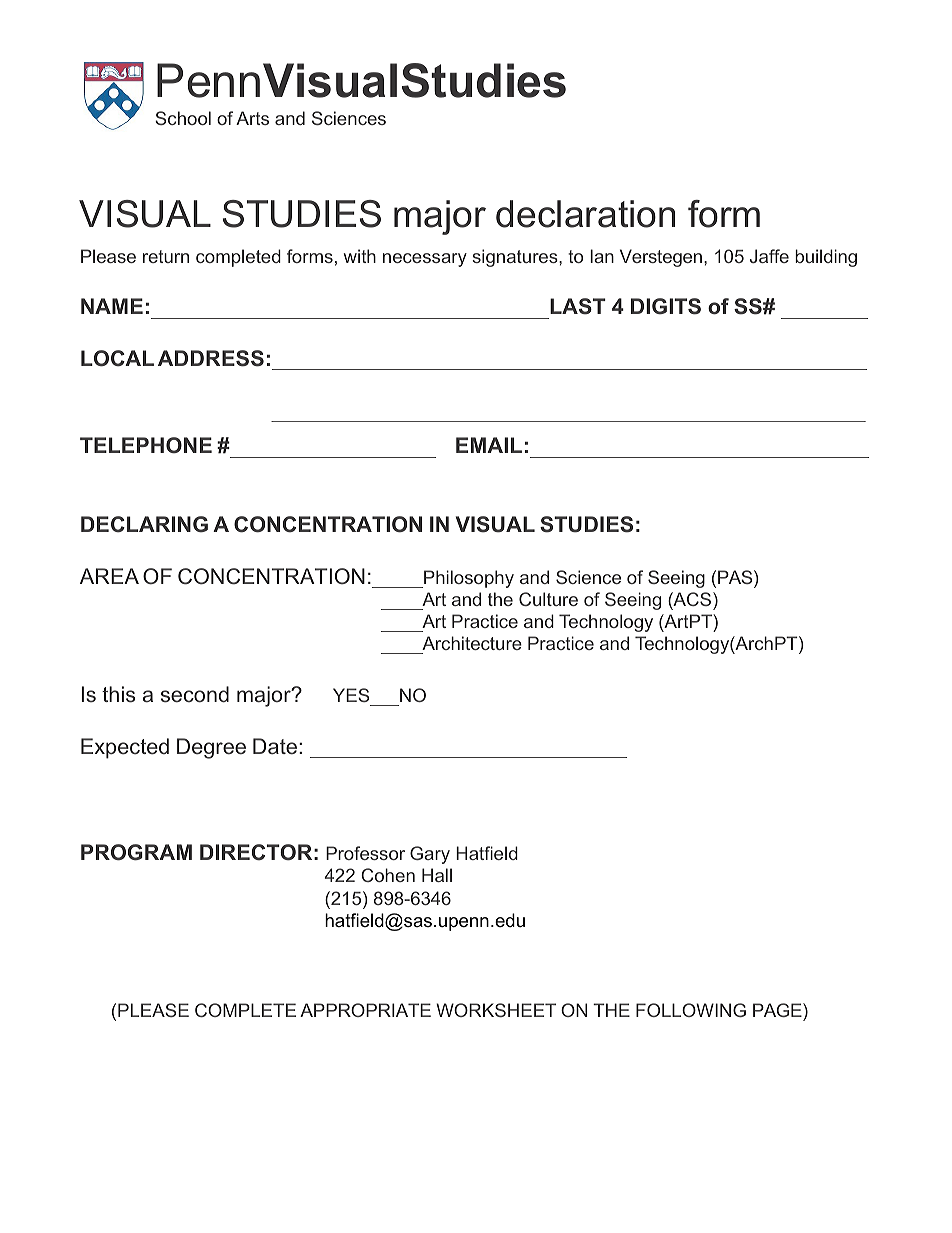 The width and height of the image is (952, 1233). What do you see at coordinates (769, 256) in the image?
I see `Jaffe` at bounding box center [769, 256].
